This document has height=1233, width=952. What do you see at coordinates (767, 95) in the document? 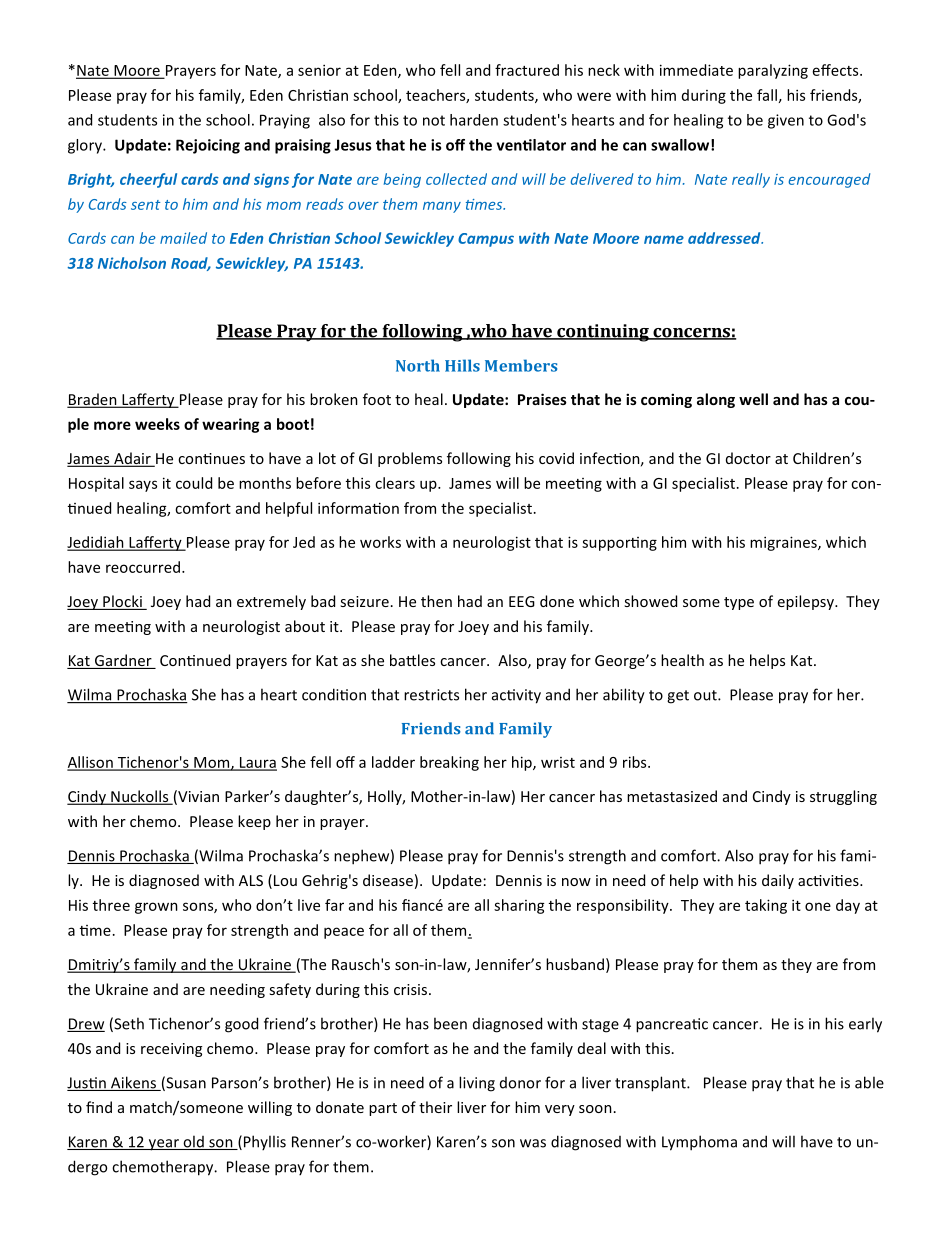
I see `fall` at bounding box center [767, 95].
